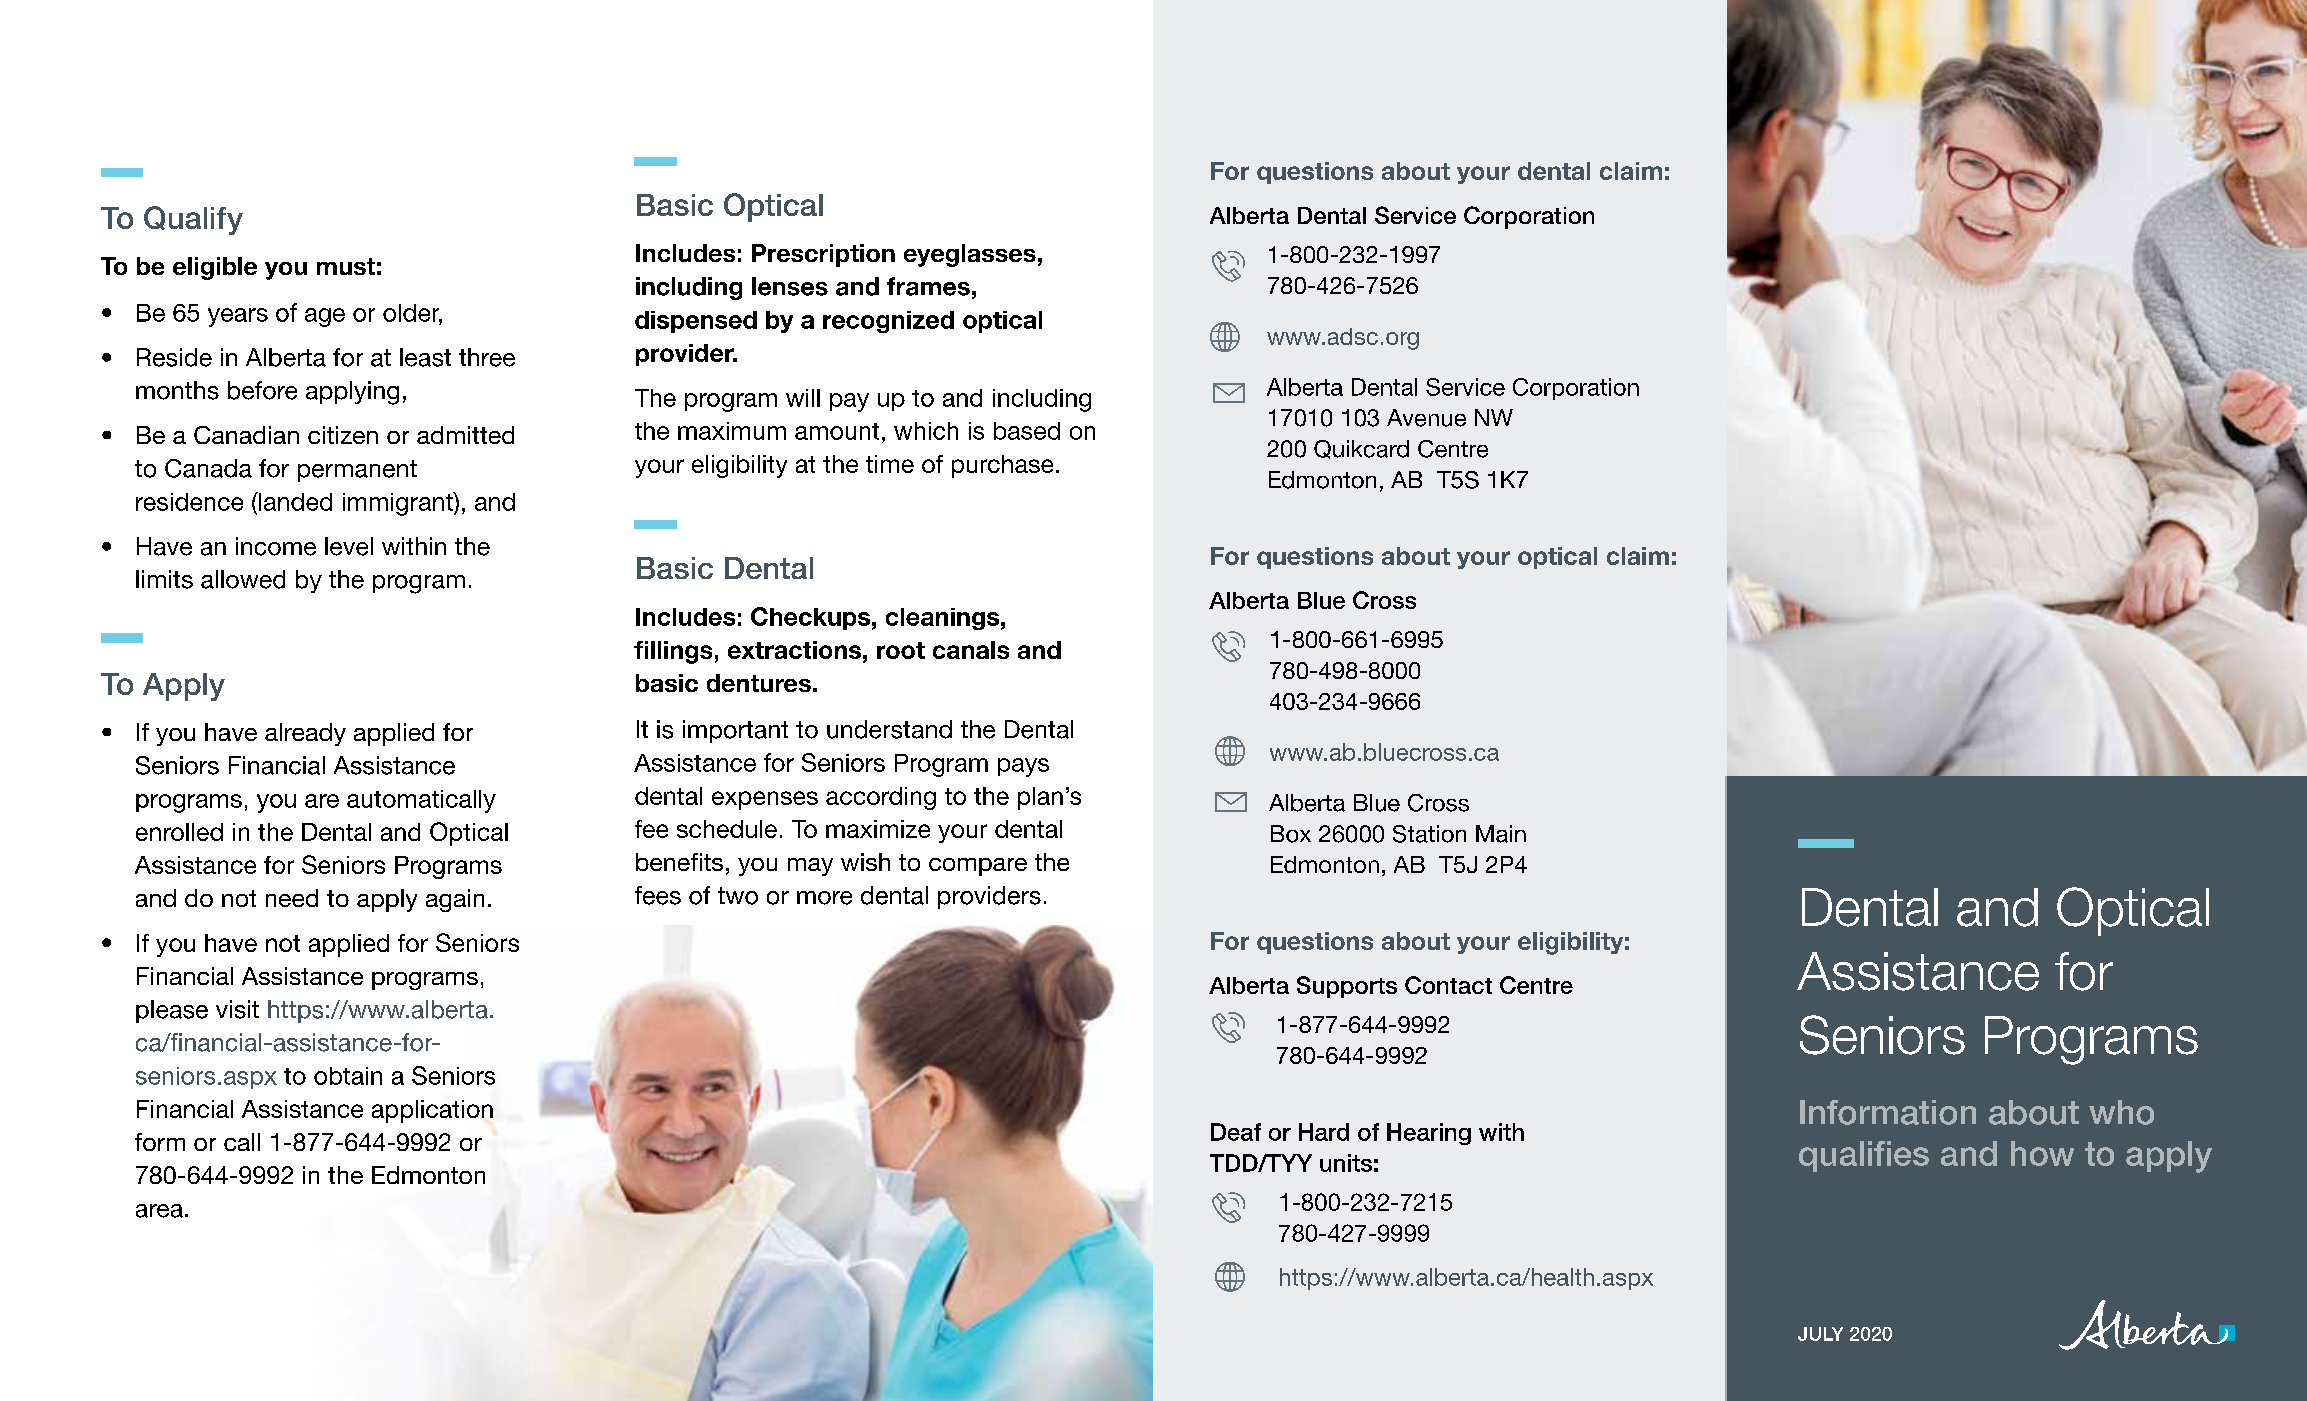 The width and height of the page is (2307, 1401). What do you see at coordinates (243, 579) in the page?
I see `allowed` at bounding box center [243, 579].
